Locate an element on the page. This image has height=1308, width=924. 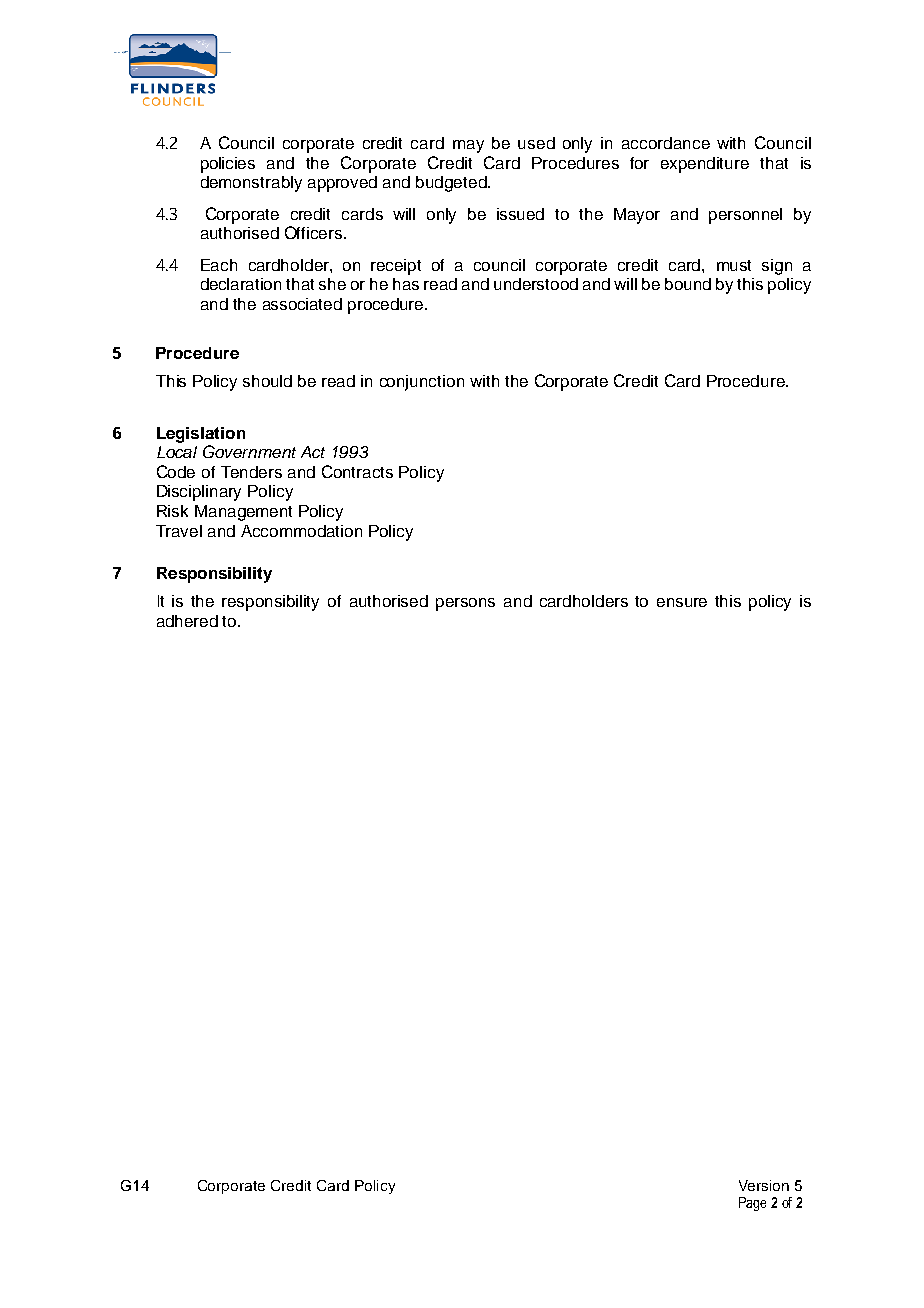
ensure is located at coordinates (682, 602).
